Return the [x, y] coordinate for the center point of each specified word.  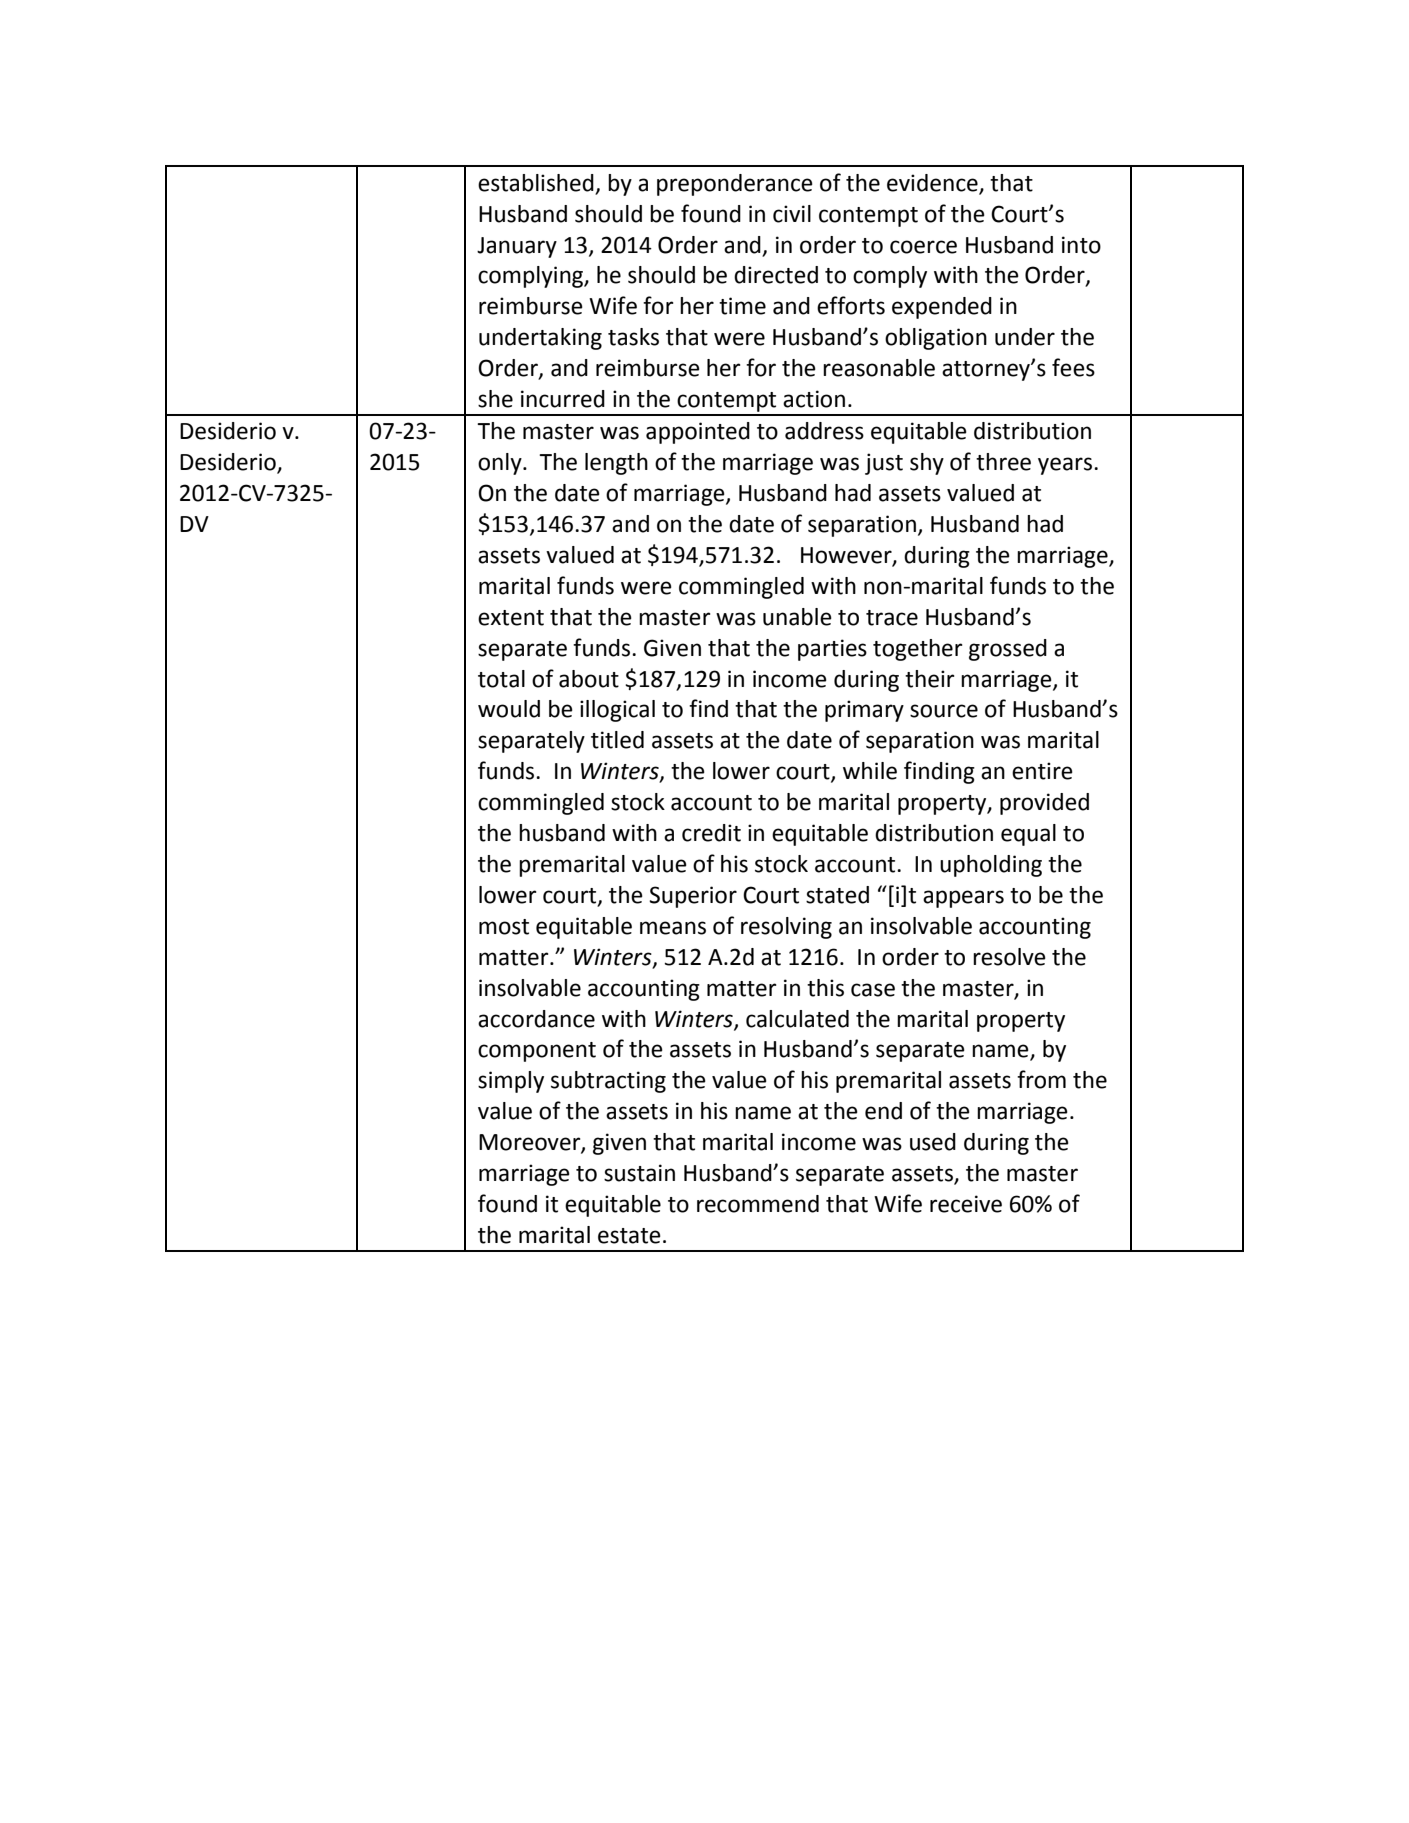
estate [629, 1236]
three [1003, 462]
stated [837, 895]
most [504, 927]
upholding [991, 866]
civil [792, 214]
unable [797, 617]
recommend [758, 1204]
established [536, 183]
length [616, 464]
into [1081, 245]
